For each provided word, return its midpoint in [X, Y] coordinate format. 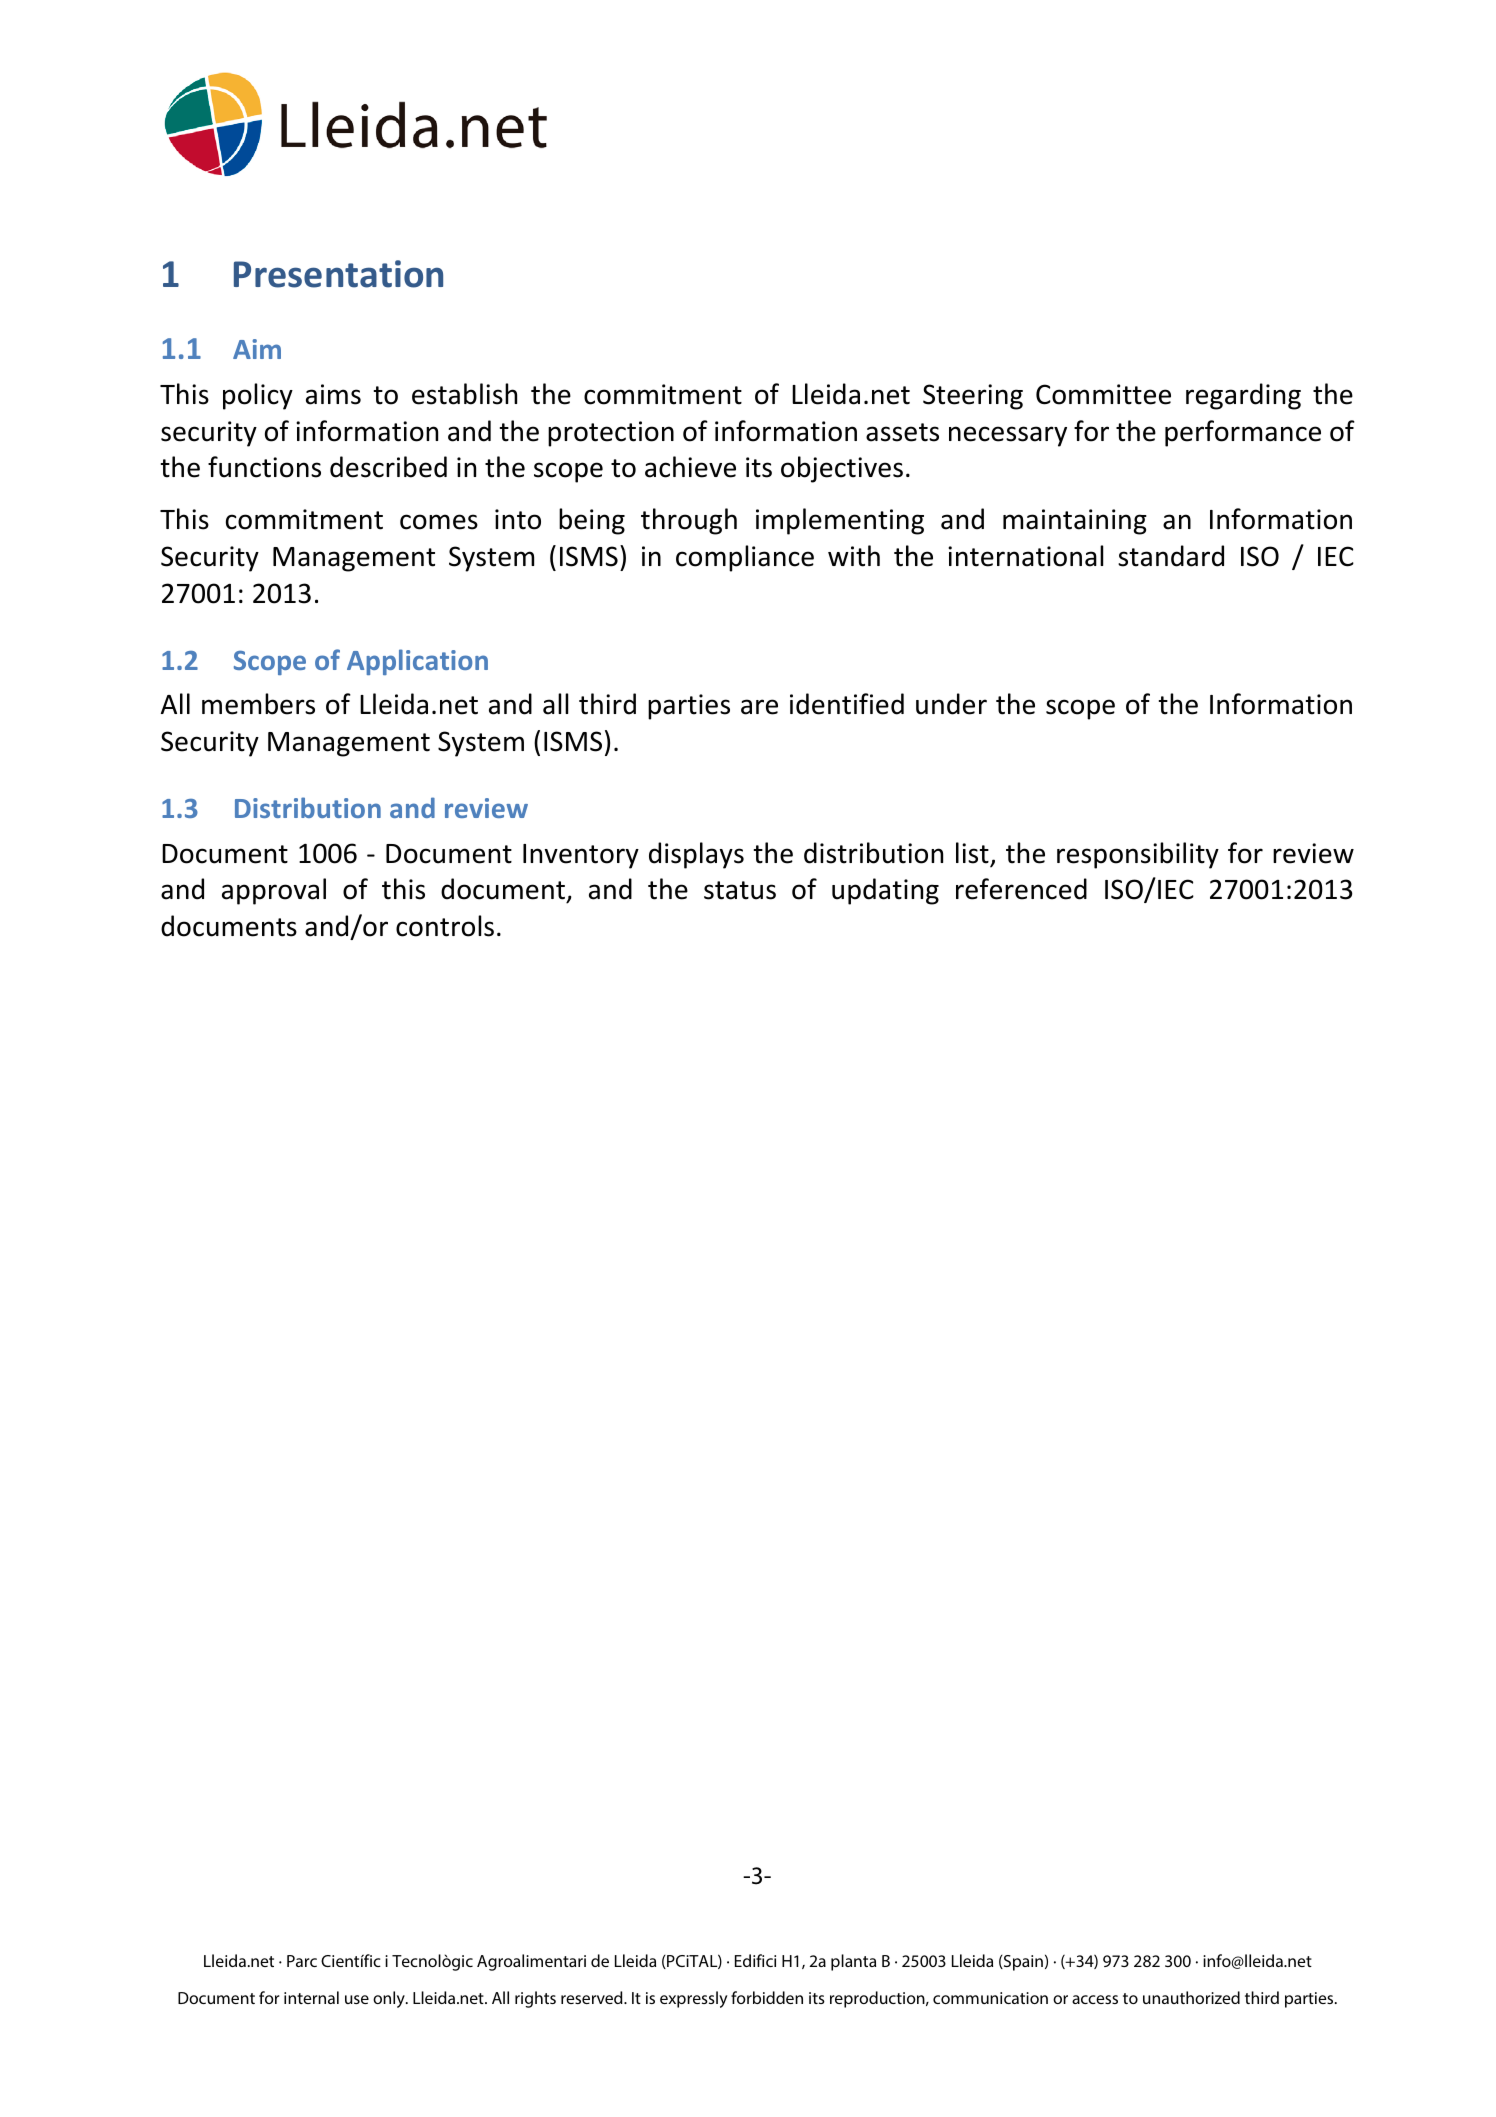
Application [417, 662]
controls [445, 926]
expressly [693, 1999]
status [740, 890]
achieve [690, 467]
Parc [302, 1961]
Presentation [338, 274]
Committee [1103, 394]
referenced [1021, 889]
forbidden [767, 1997]
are [759, 707]
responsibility [1138, 855]
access [1095, 1999]
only [390, 1999]
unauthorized [1191, 1997]
